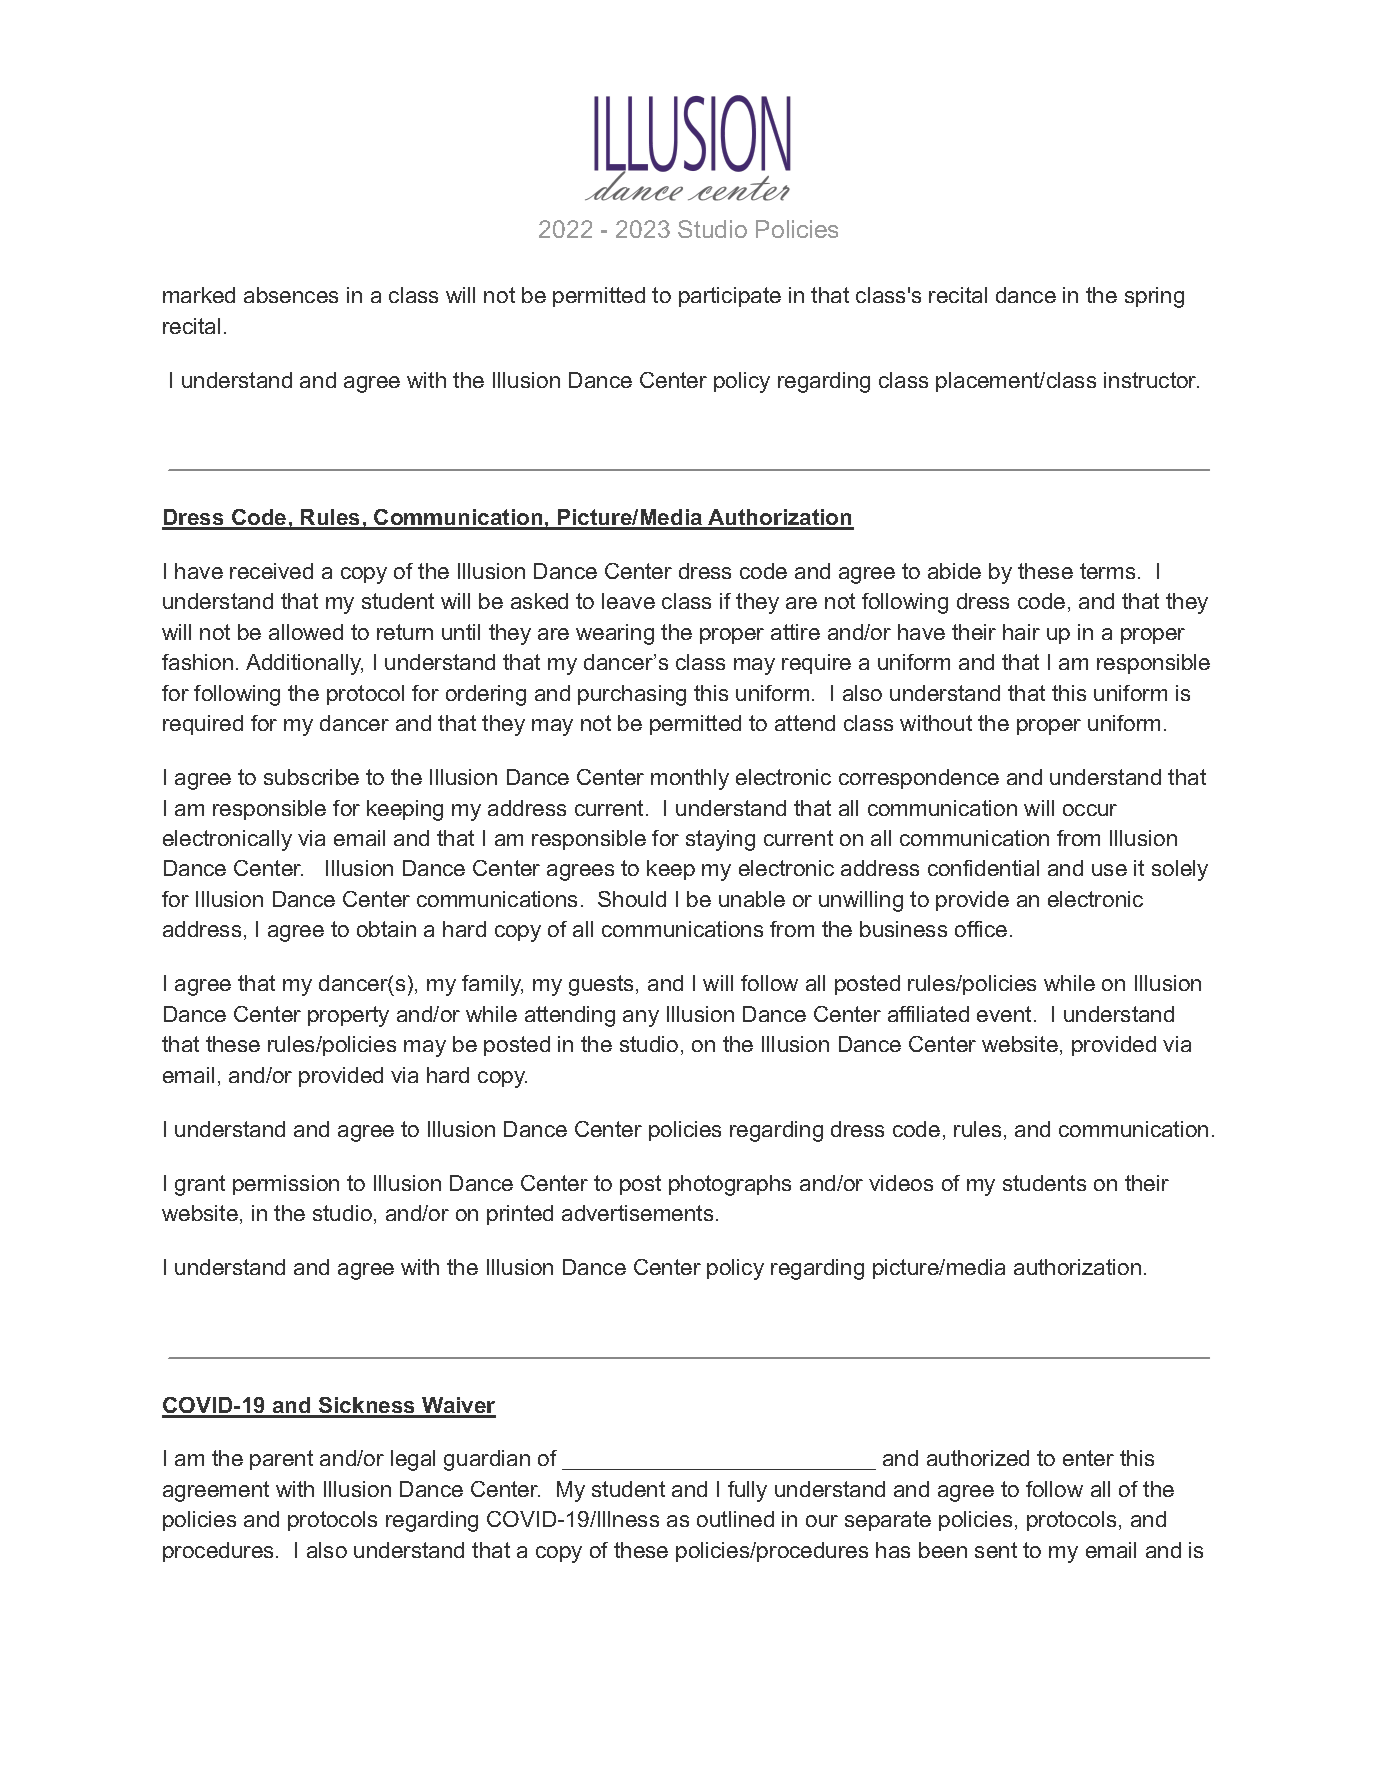 This screenshot has height=1785, width=1379. What do you see at coordinates (291, 295) in the screenshot?
I see `absences` at bounding box center [291, 295].
